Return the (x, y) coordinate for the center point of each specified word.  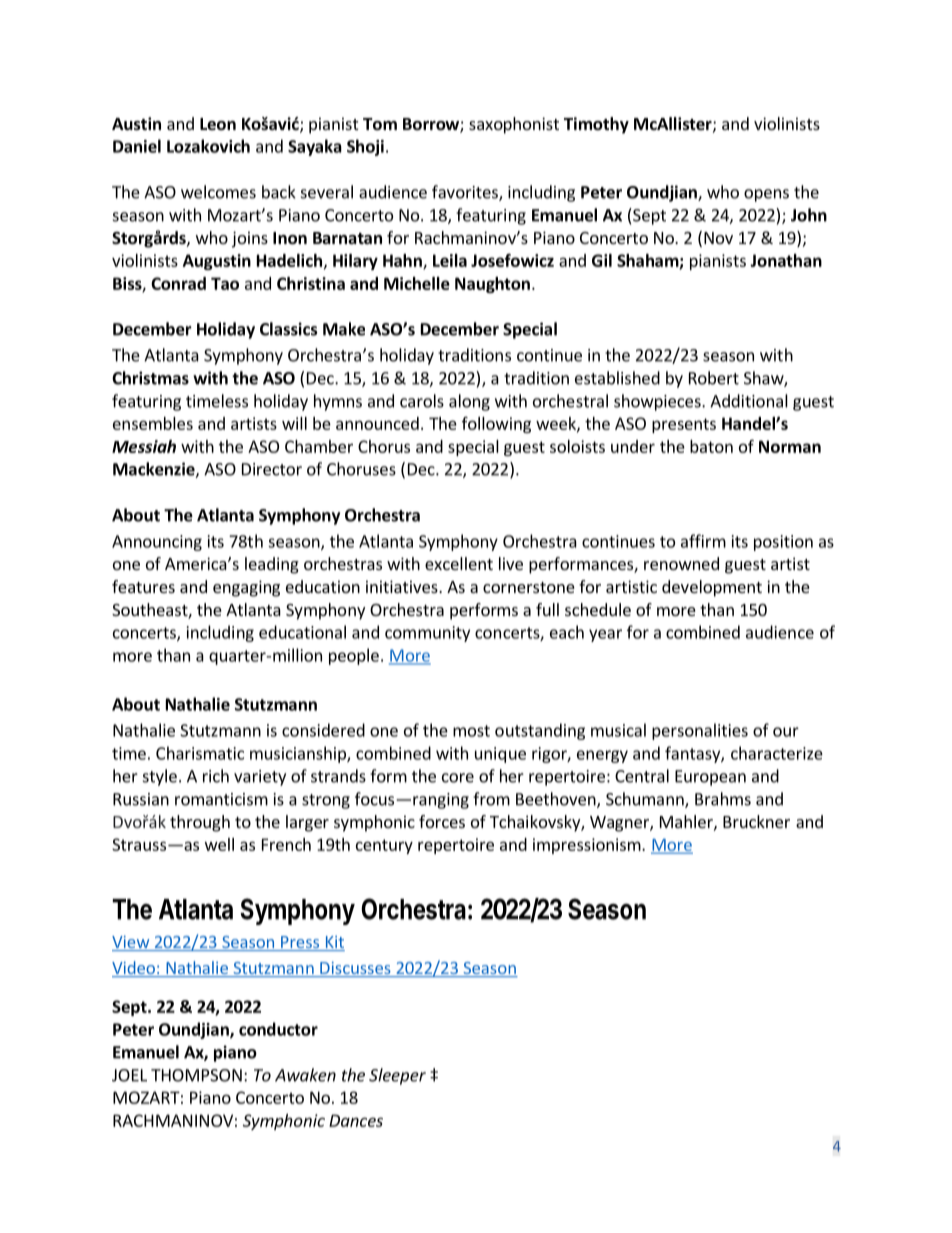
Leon (218, 124)
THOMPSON (196, 1075)
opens (766, 195)
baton (711, 446)
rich (216, 776)
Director (272, 469)
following (496, 425)
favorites (466, 193)
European (710, 778)
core (458, 778)
